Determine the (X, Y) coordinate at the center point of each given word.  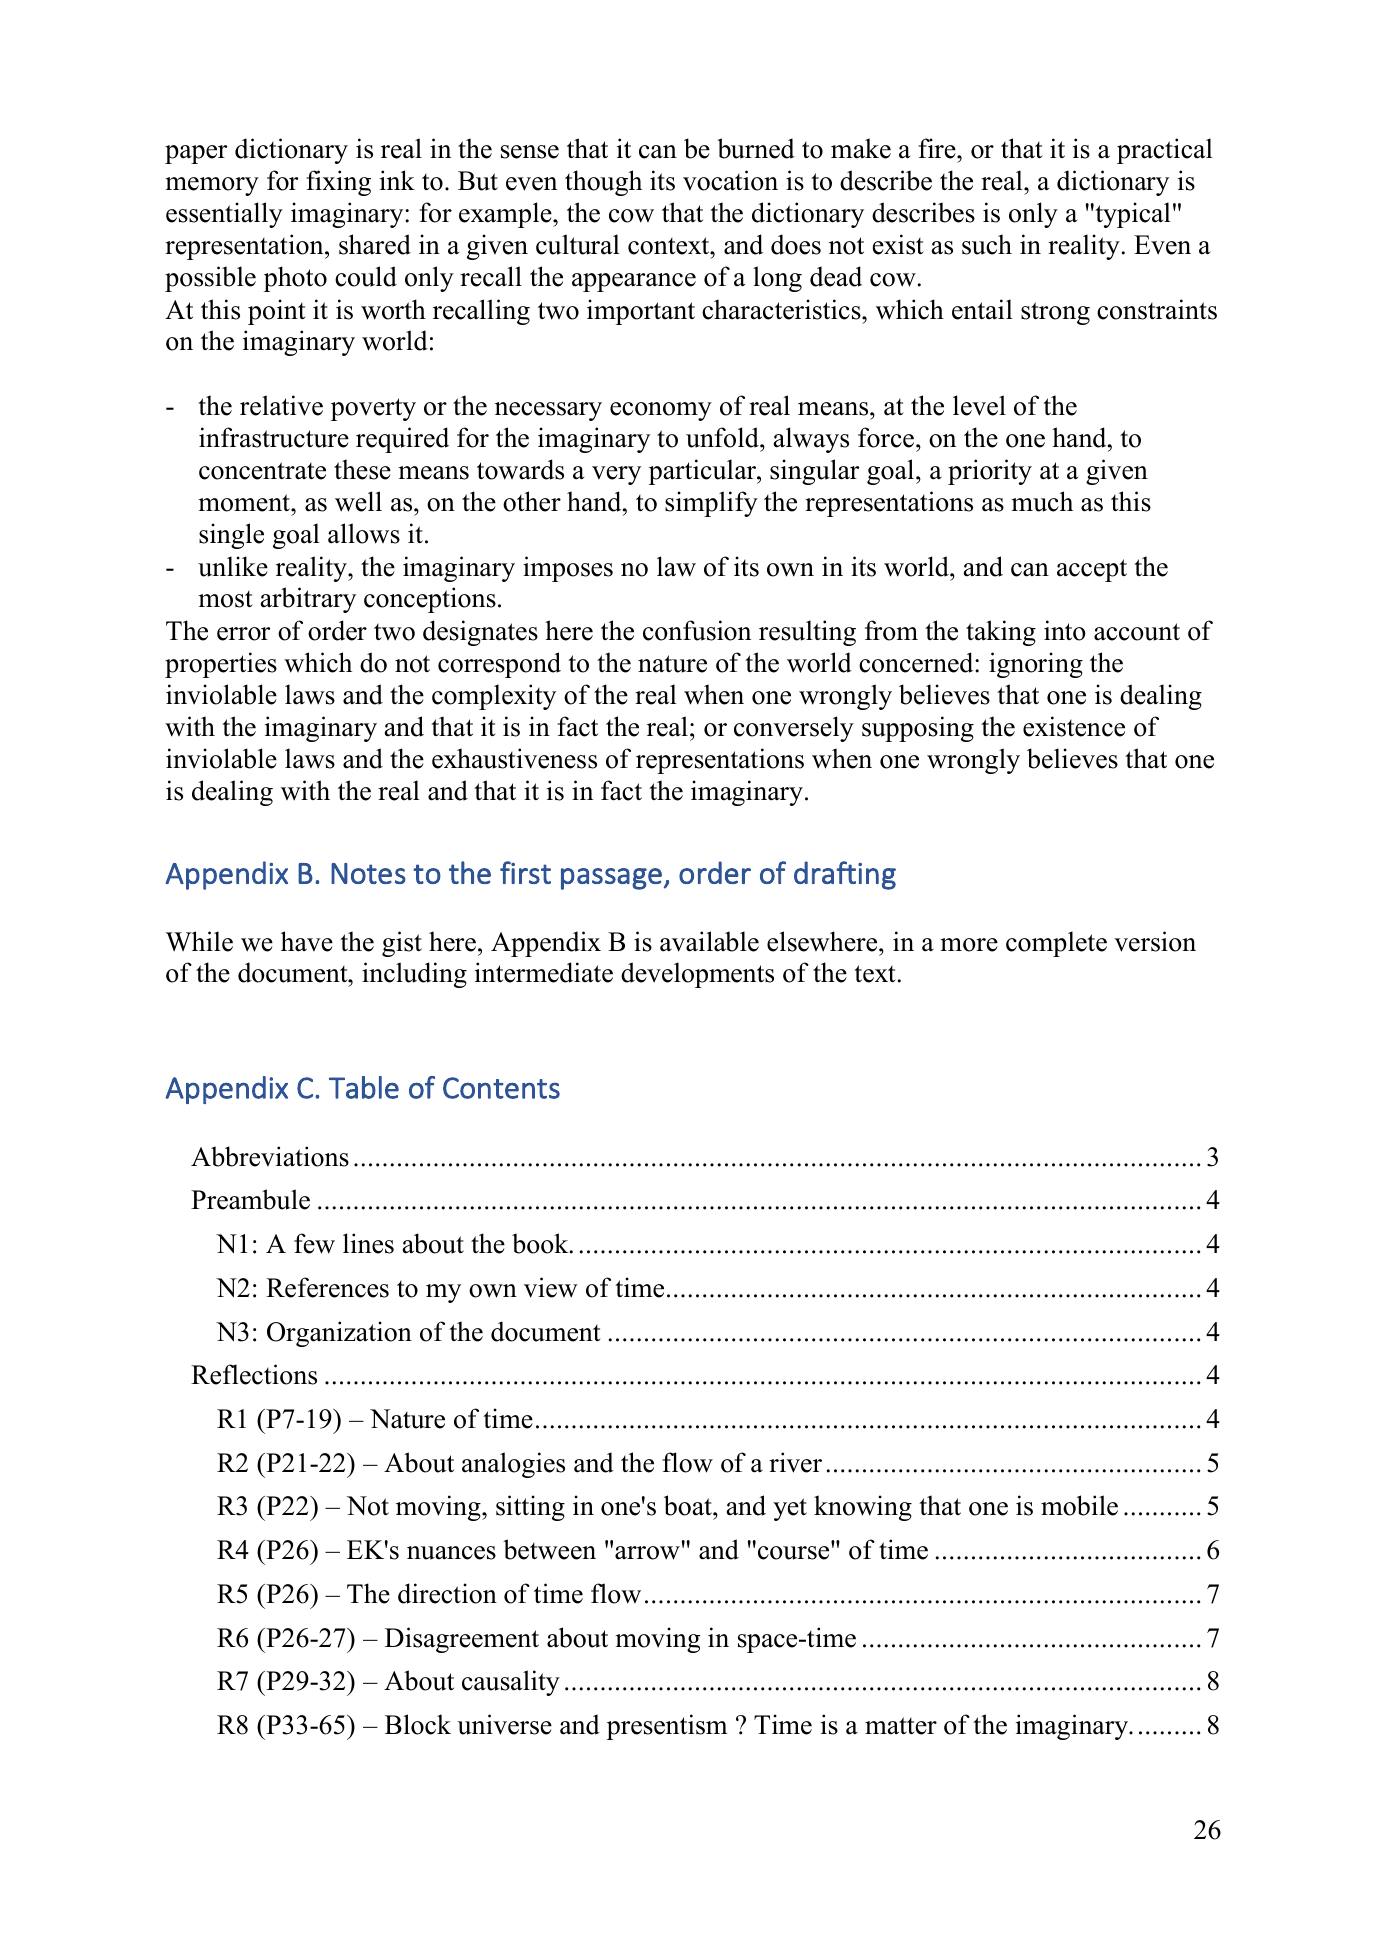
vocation (730, 180)
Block (418, 1724)
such (987, 244)
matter (901, 1726)
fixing (338, 183)
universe (504, 1724)
